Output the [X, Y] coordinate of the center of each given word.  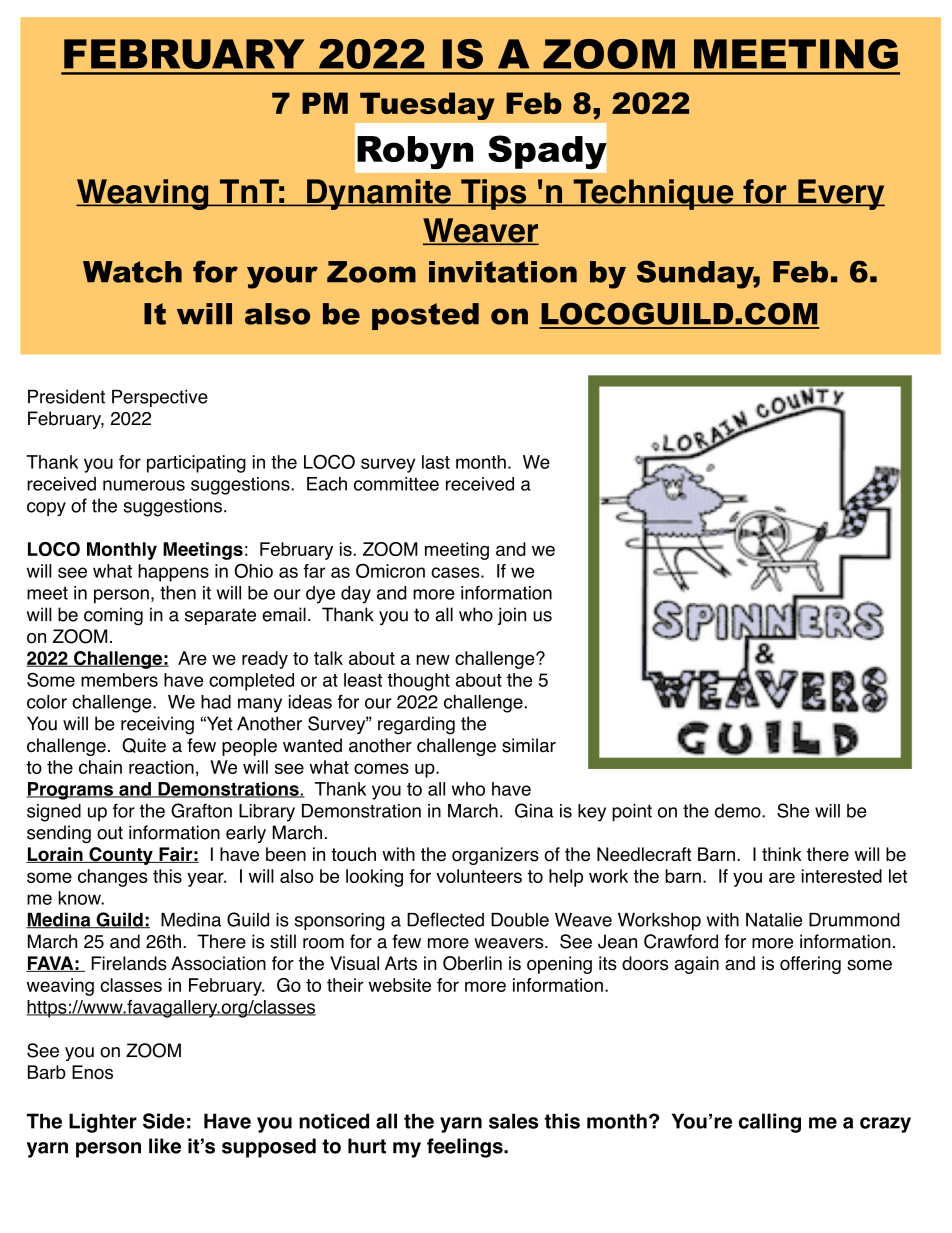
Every [840, 194]
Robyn [415, 152]
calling [770, 1123]
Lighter [103, 1123]
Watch [132, 272]
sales [513, 1121]
